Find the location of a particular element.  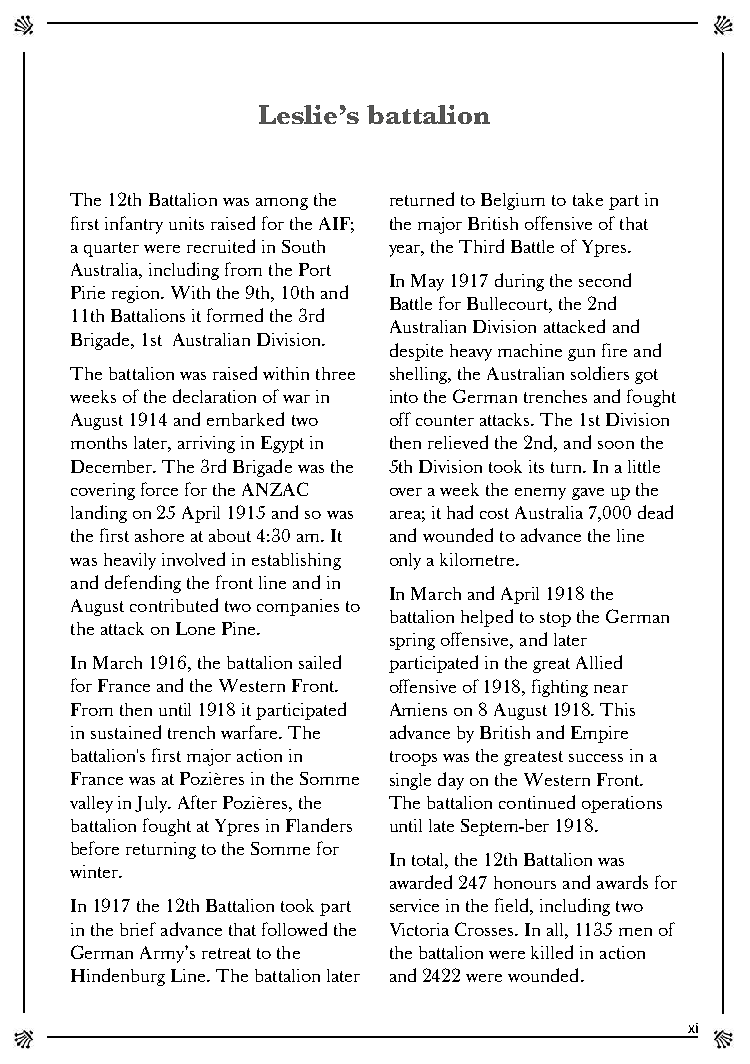

take is located at coordinates (588, 199).
